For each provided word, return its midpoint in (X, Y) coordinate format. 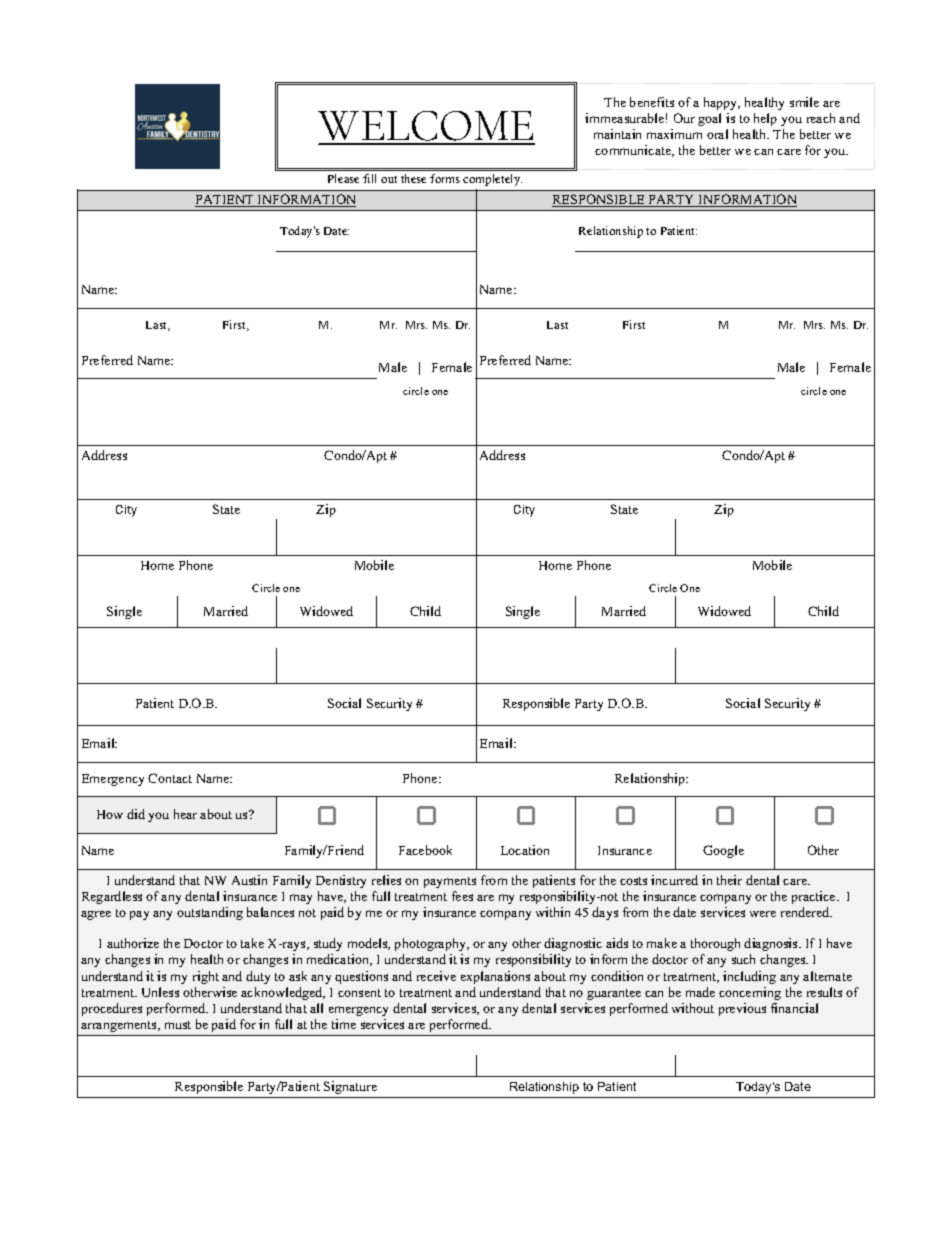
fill (369, 178)
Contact (170, 778)
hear (185, 814)
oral (717, 134)
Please (343, 178)
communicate (634, 151)
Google (723, 851)
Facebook (425, 850)
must (178, 1025)
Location (525, 850)
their (729, 880)
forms (445, 178)
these (413, 178)
